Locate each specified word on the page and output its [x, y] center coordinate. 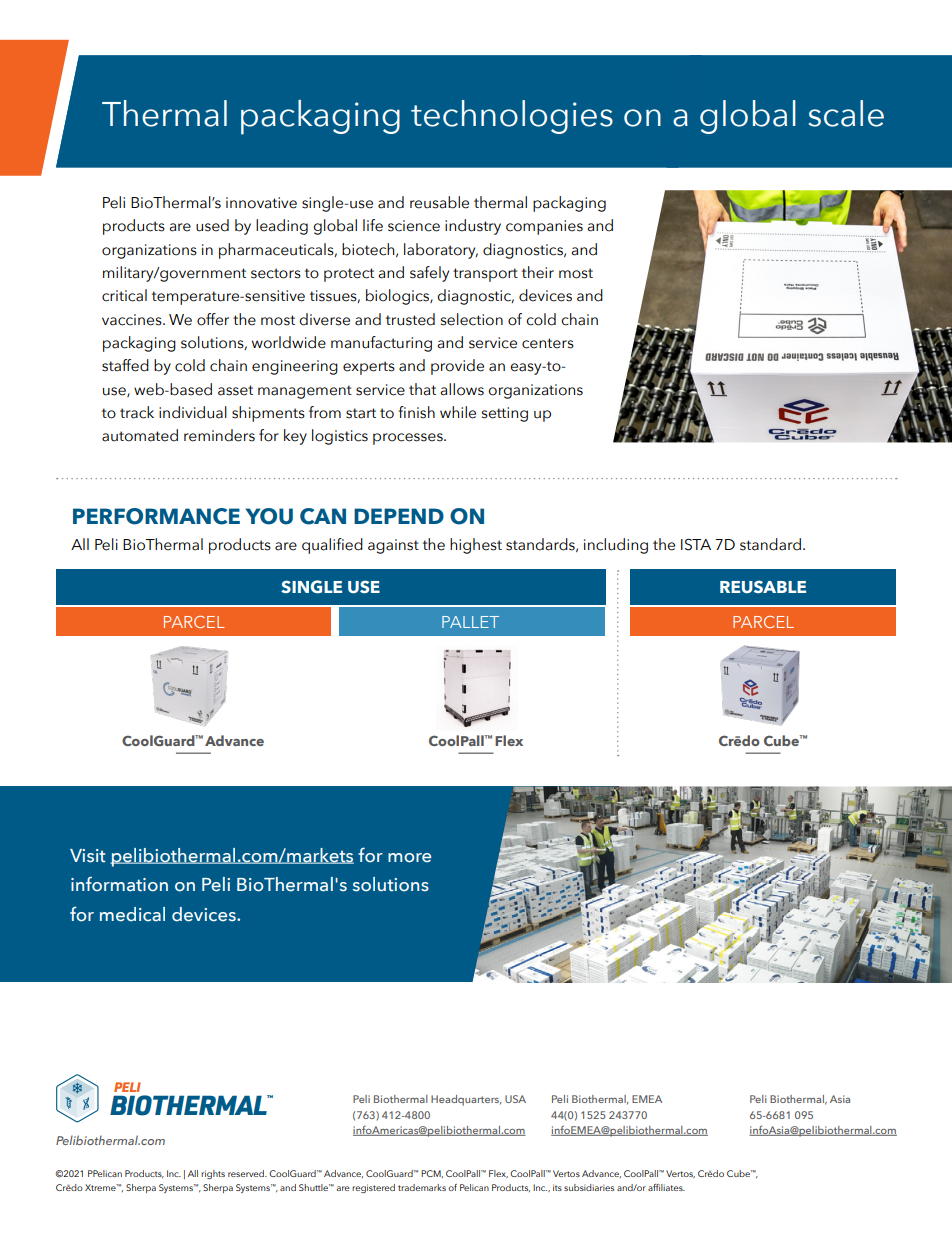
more [409, 858]
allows [462, 389]
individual [193, 412]
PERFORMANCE [156, 516]
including [616, 546]
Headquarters [466, 1100]
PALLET [470, 622]
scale [846, 113]
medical [132, 914]
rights [213, 1174]
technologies [512, 117]
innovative [261, 203]
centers [548, 343]
